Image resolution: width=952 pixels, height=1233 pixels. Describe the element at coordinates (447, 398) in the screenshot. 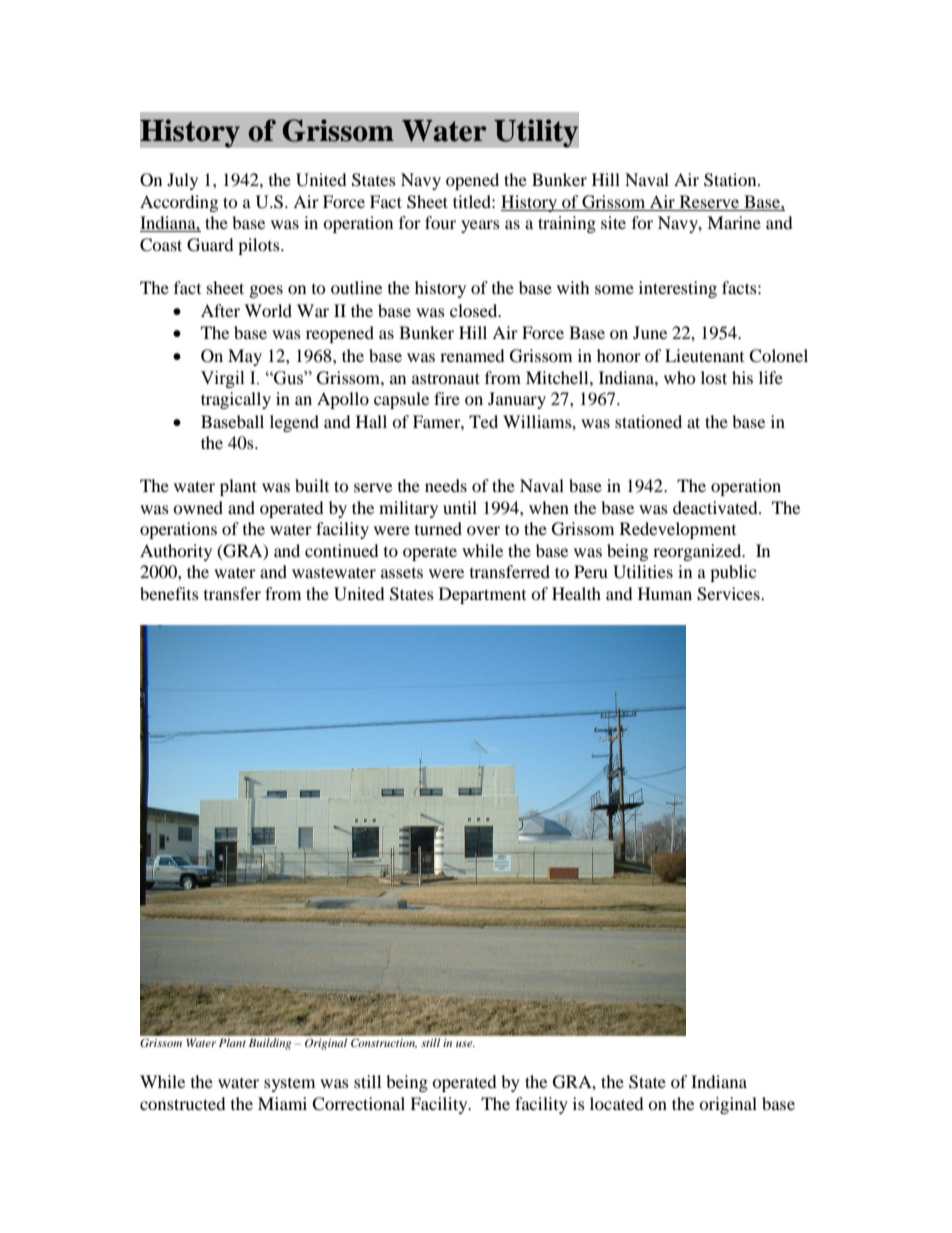

I see `fire` at that location.
